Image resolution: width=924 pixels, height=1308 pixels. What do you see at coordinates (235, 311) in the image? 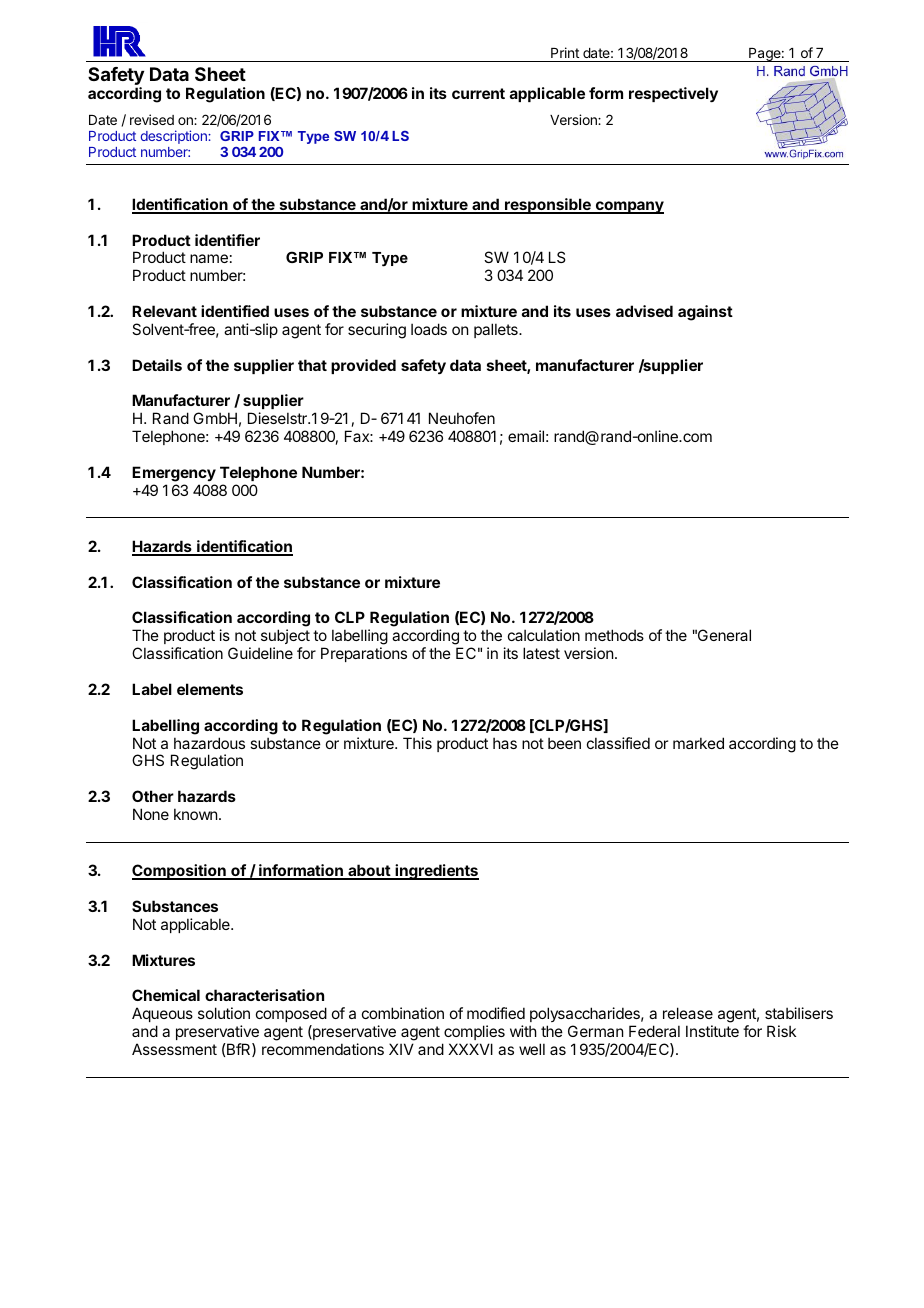
I see `identified` at bounding box center [235, 311].
